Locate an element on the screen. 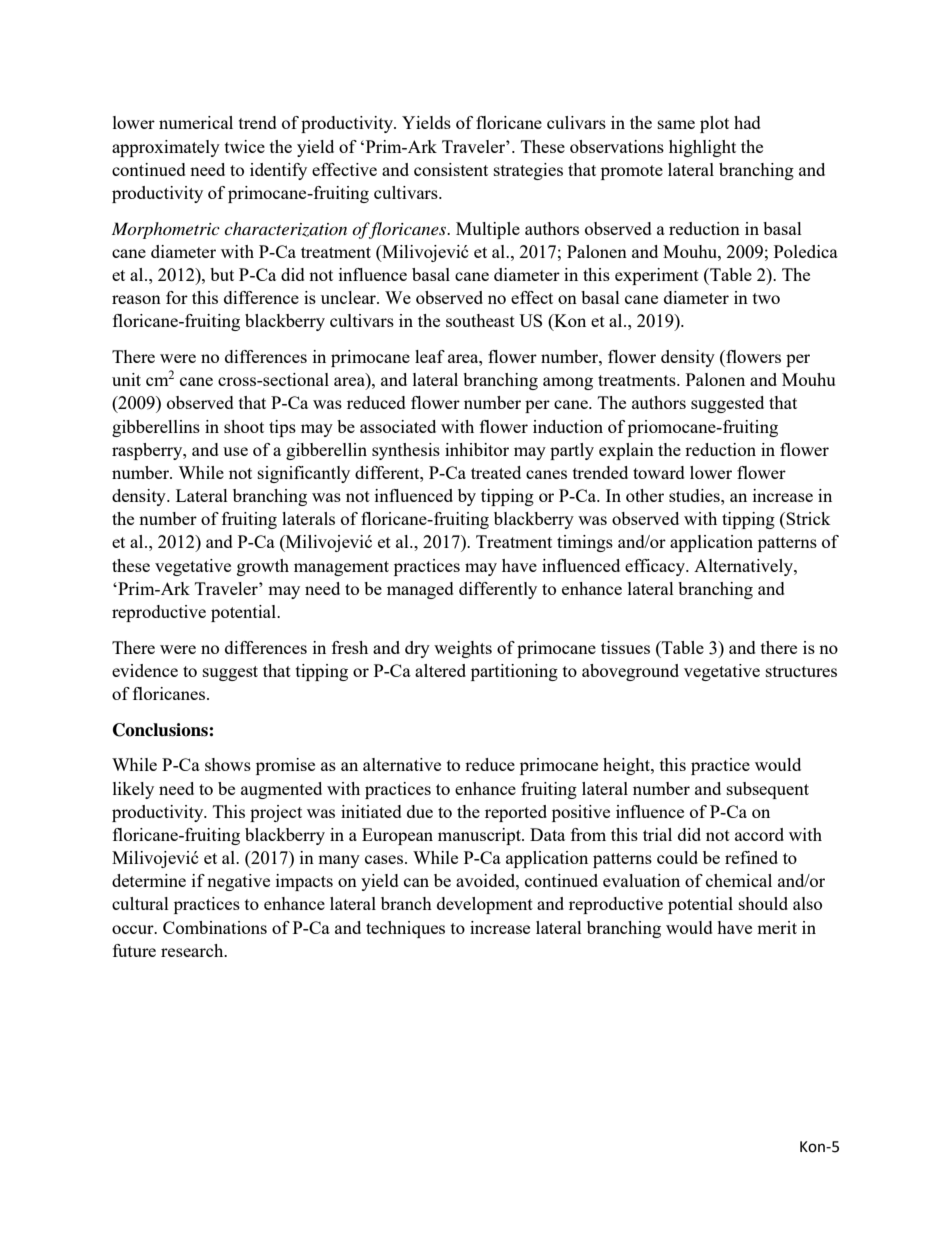 This screenshot has width=952, height=1233. development is located at coordinates (485, 905).
